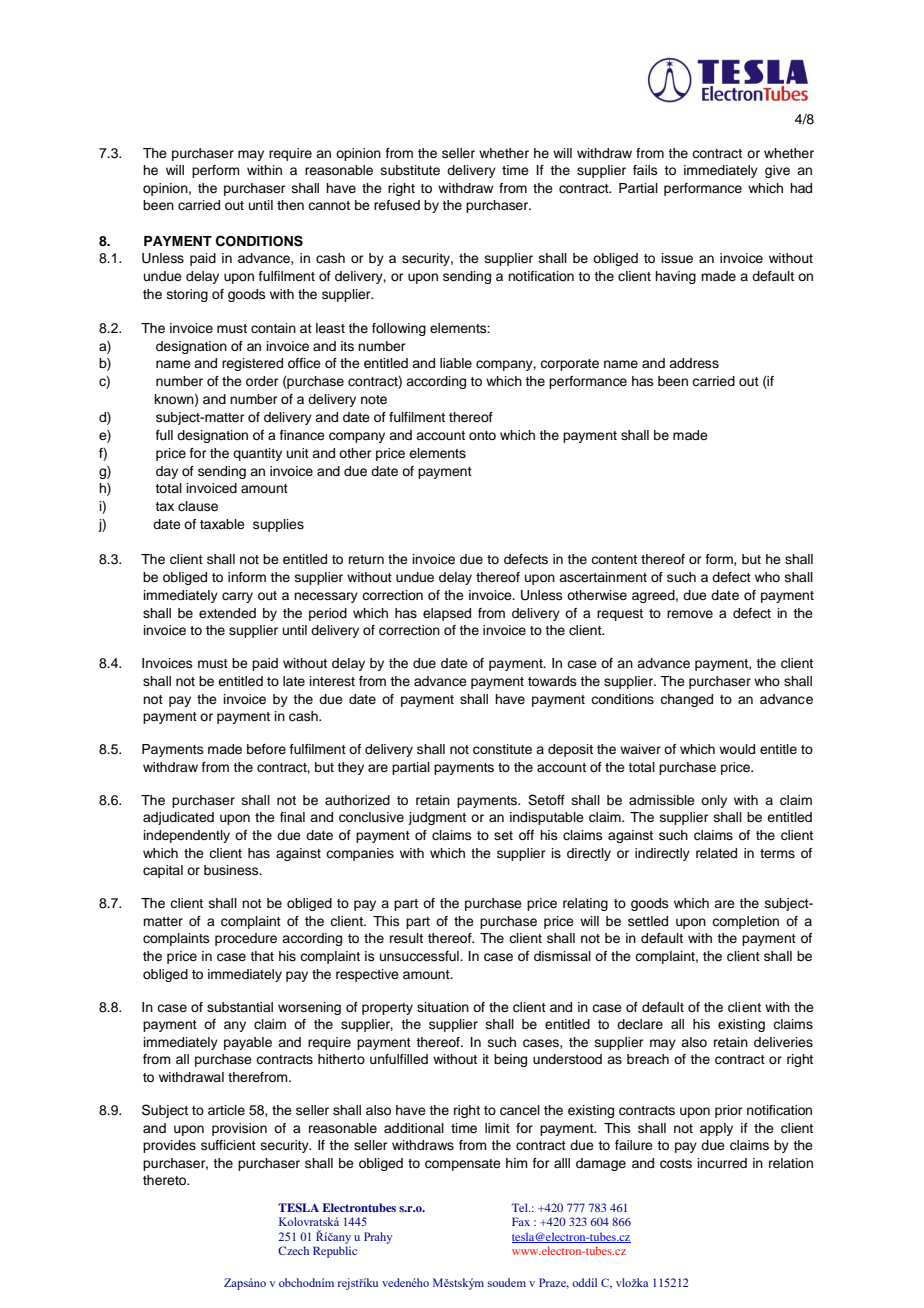 Image resolution: width=924 pixels, height=1308 pixels. Describe the element at coordinates (722, 1163) in the screenshot. I see `incurred` at that location.
